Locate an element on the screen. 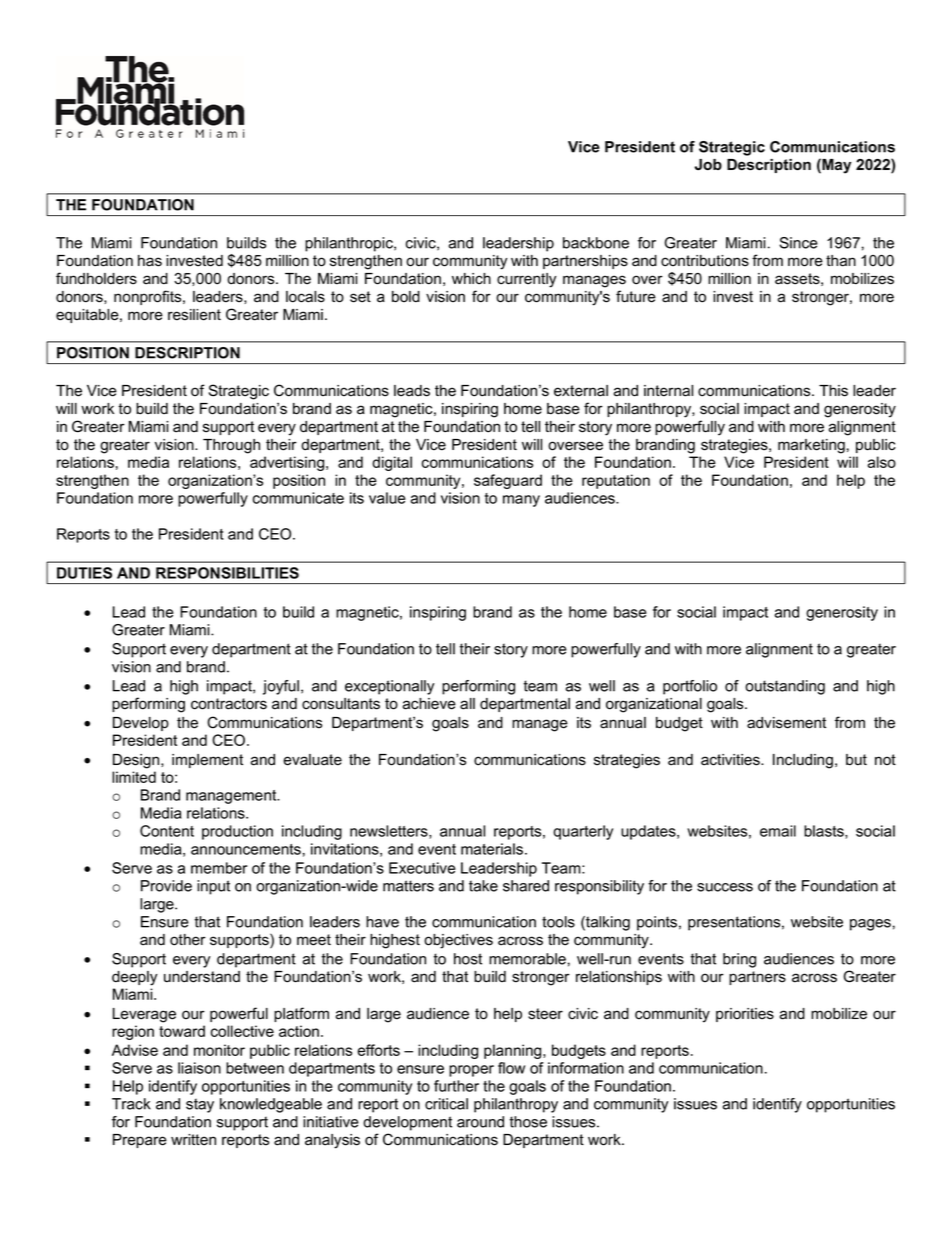  stay is located at coordinates (200, 1105).
